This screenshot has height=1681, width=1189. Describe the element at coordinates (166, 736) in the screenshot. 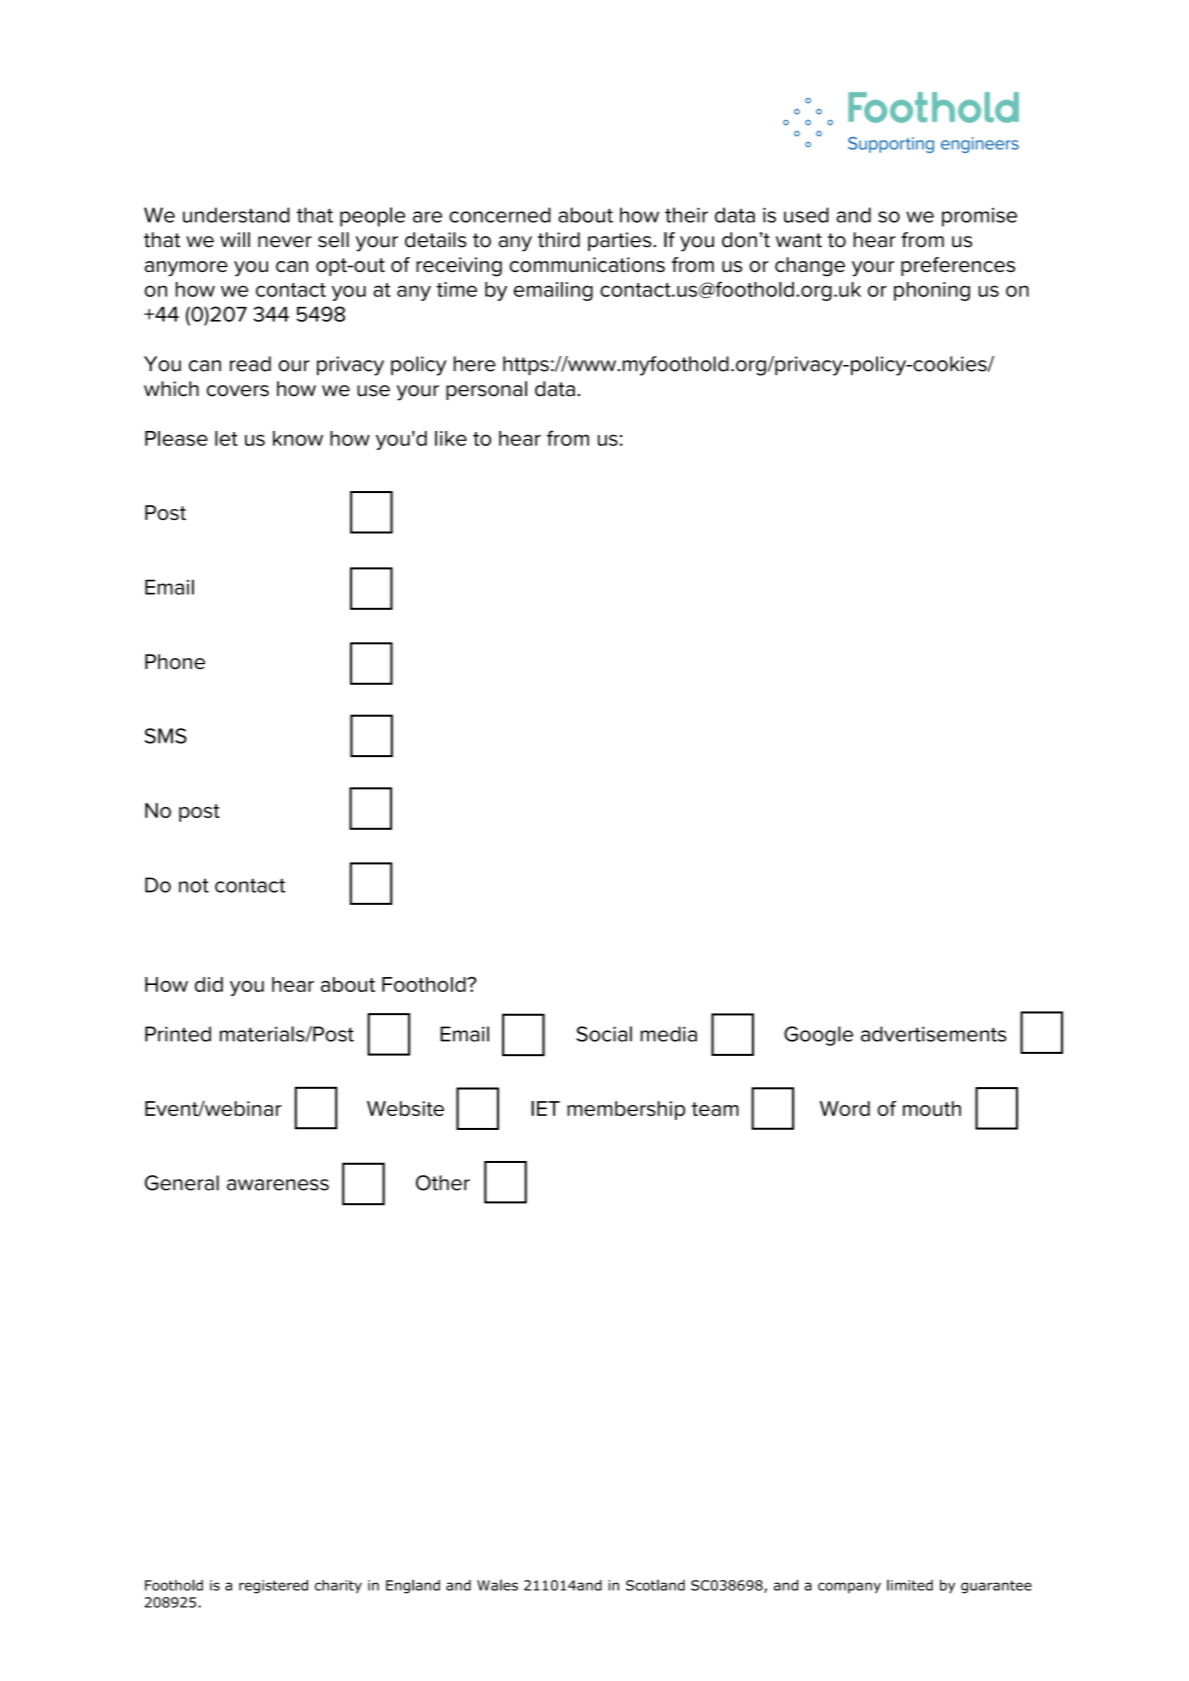

I see `SMS` at that location.
